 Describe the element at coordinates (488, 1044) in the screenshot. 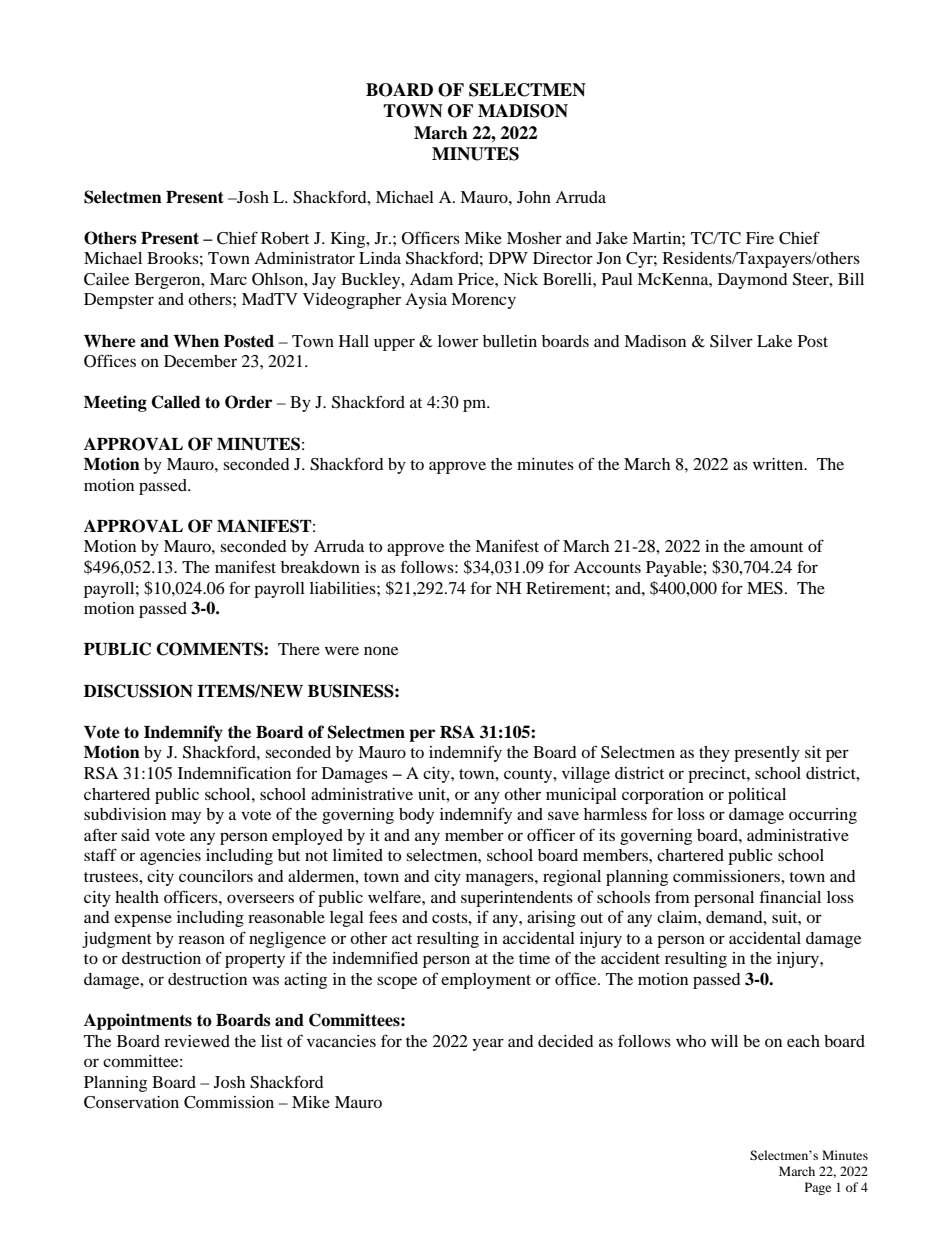

I see `year` at that location.
